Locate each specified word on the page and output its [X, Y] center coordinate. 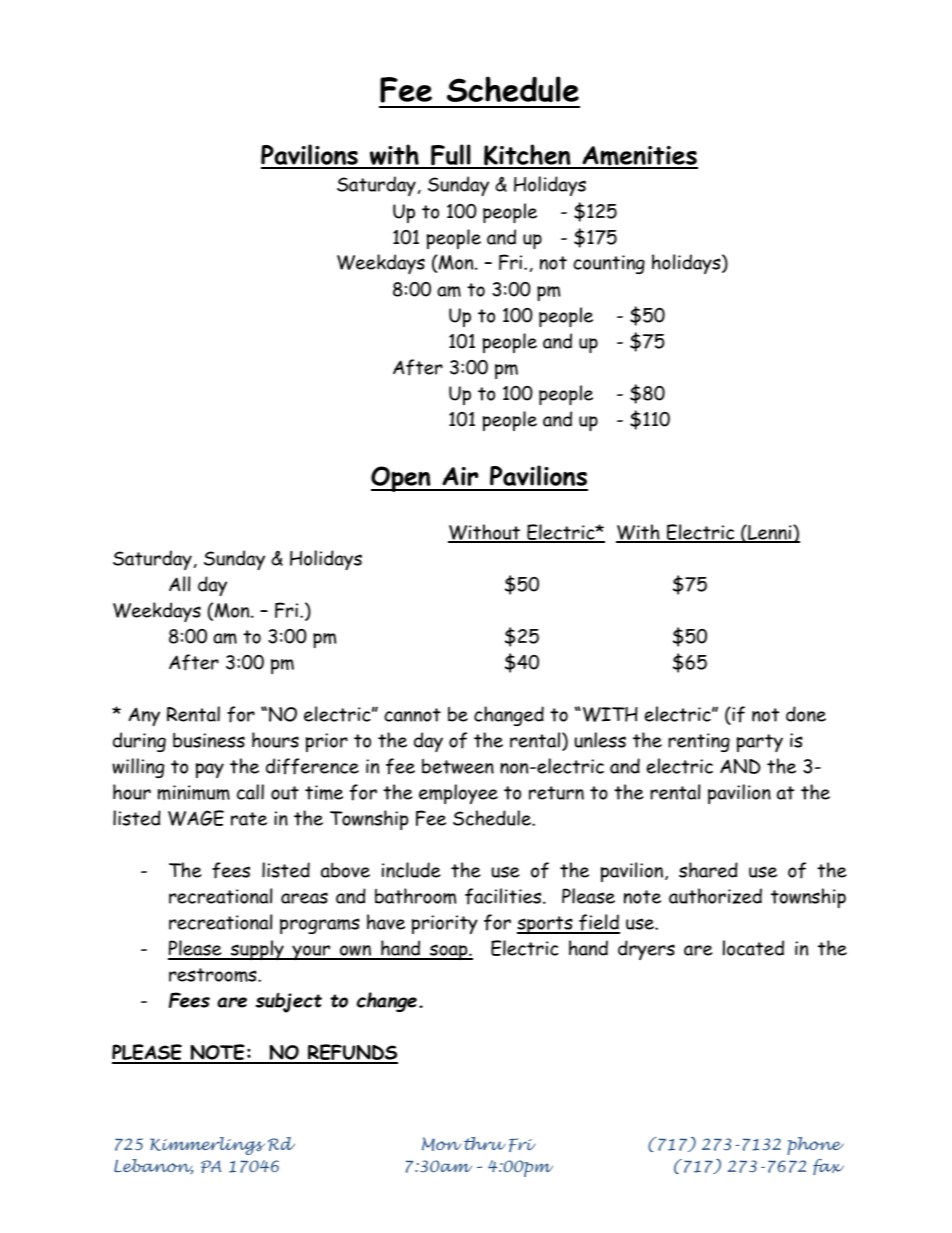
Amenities [639, 157]
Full [451, 156]
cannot [412, 715]
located [753, 948]
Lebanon [153, 1167]
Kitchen [527, 156]
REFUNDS [352, 1053]
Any [144, 716]
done [806, 714]
